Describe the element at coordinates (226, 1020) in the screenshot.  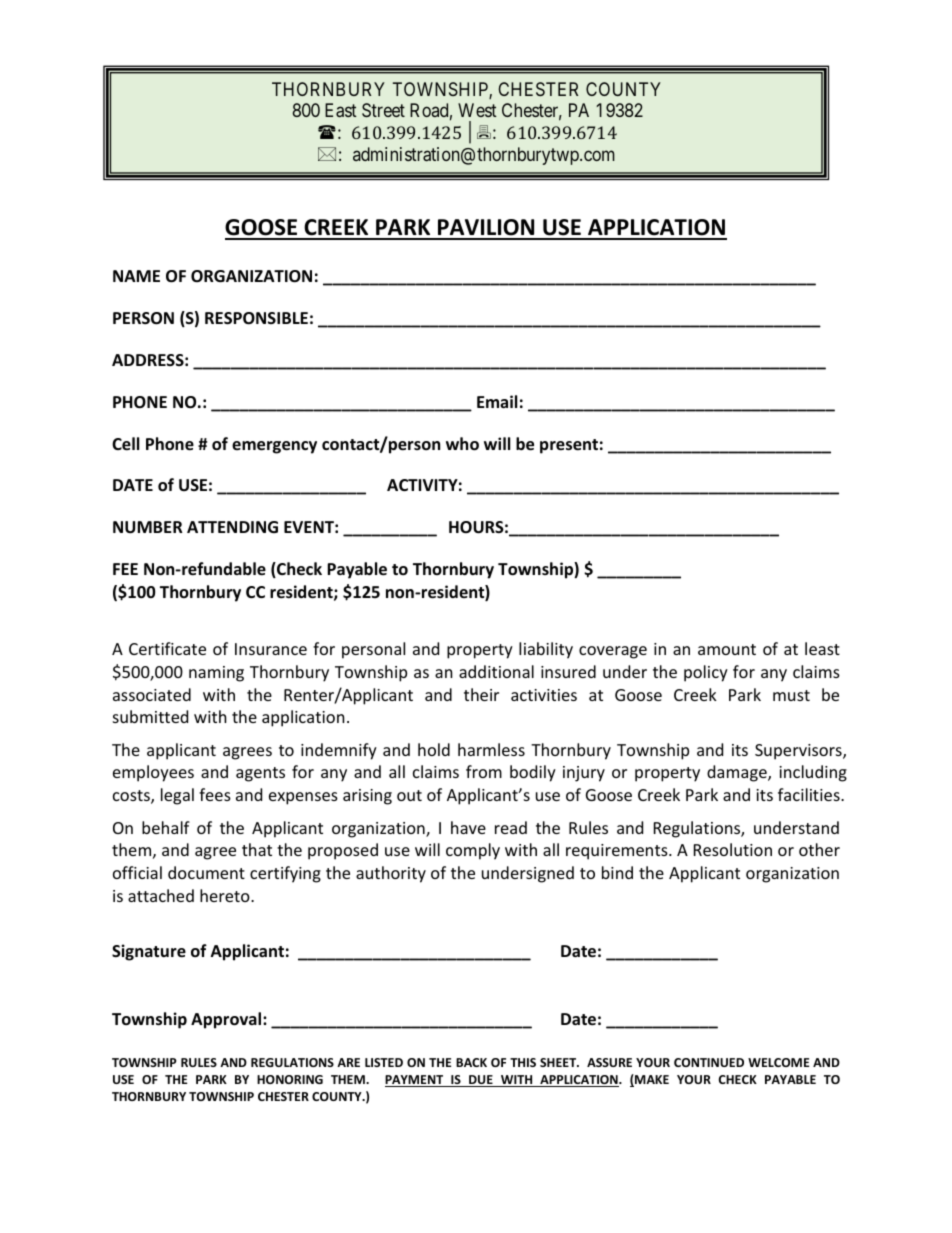
I see `Approval` at that location.
